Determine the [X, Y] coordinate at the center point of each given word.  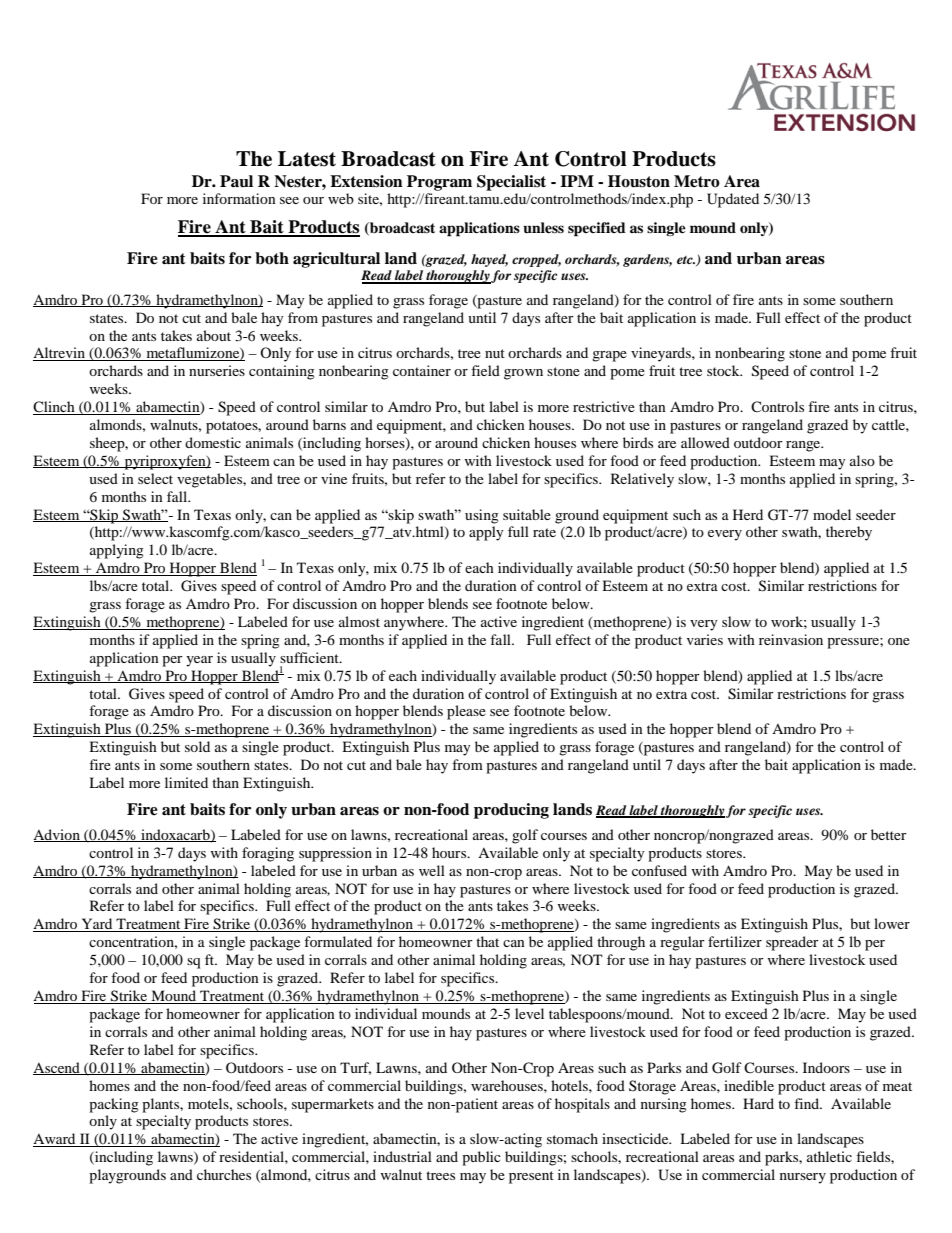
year [199, 661]
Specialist [511, 183]
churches [224, 1174]
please [466, 712]
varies [705, 639]
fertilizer [735, 941]
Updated [733, 200]
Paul [236, 181]
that [487, 941]
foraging [268, 854]
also [862, 460]
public [481, 1158]
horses [386, 444]
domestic [213, 442]
